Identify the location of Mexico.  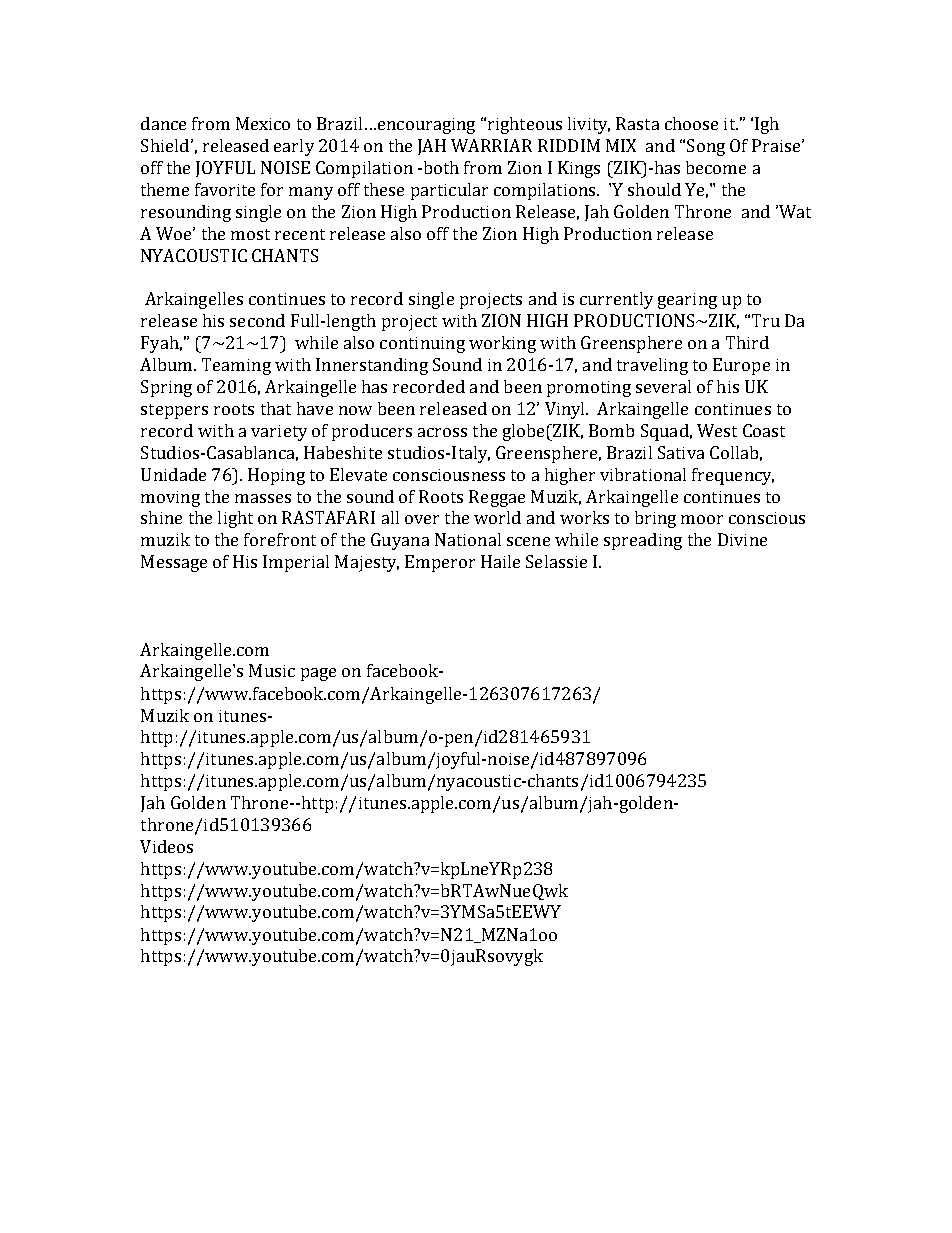
(263, 123).
